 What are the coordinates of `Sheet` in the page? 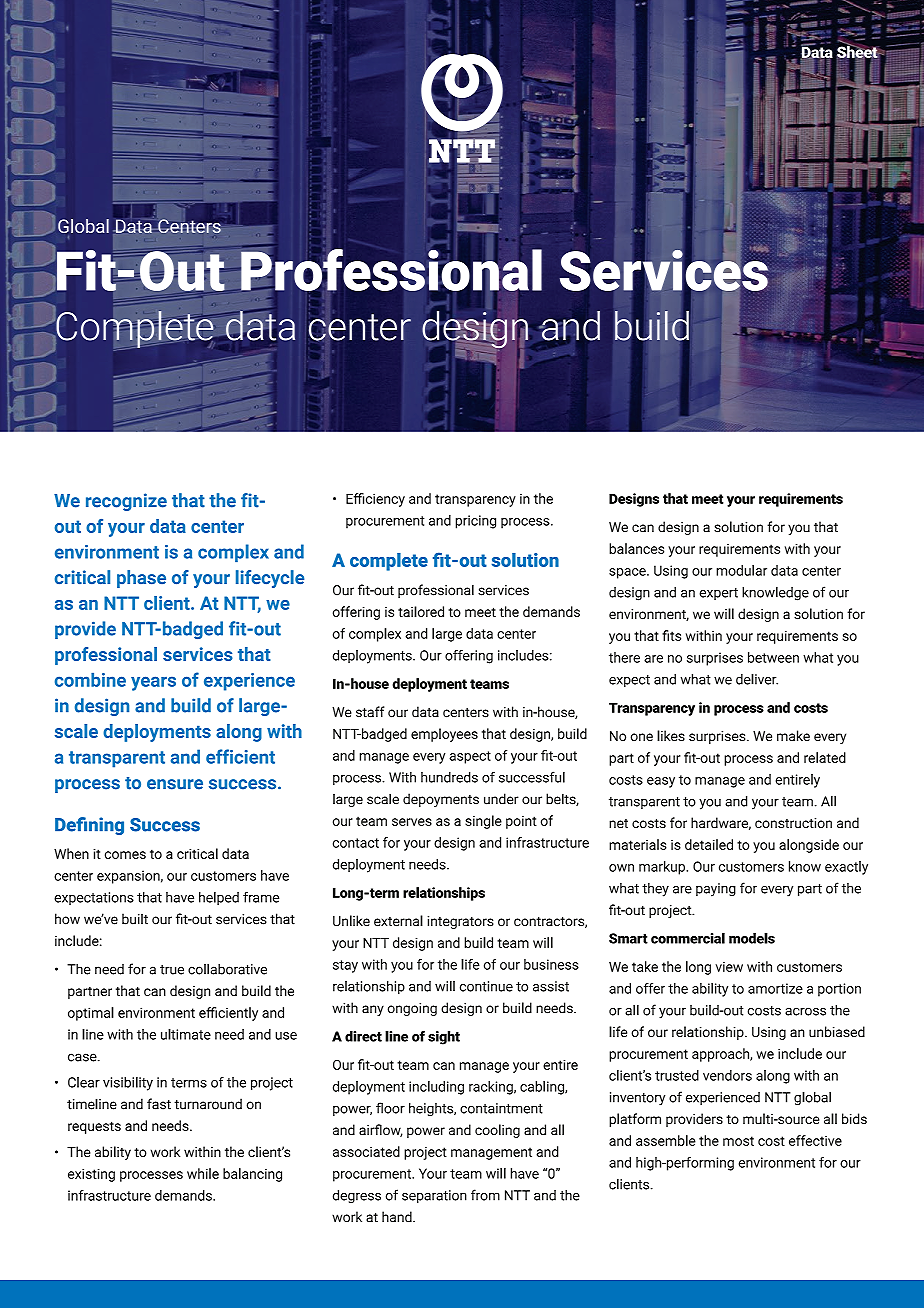 It's located at (858, 52).
